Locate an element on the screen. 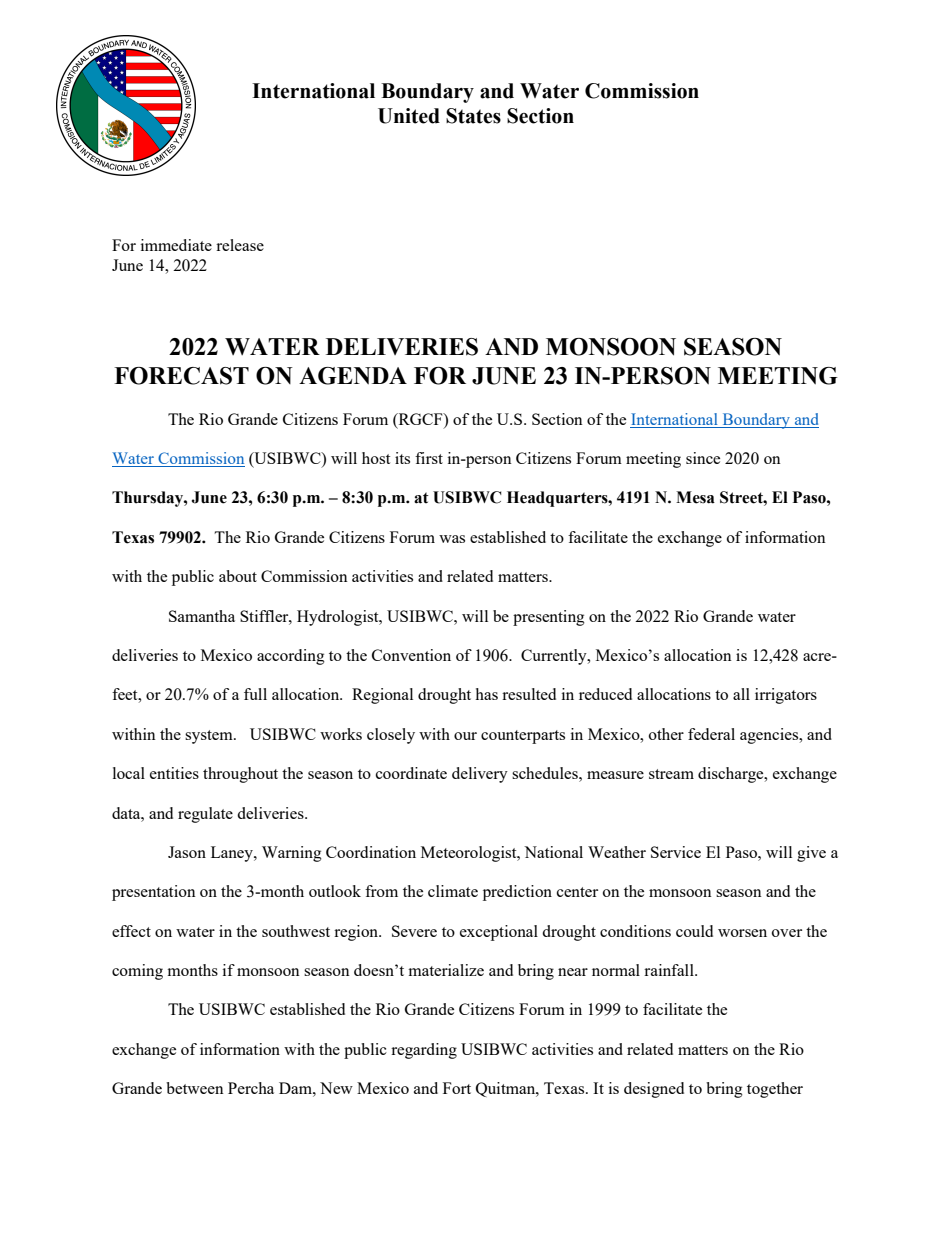  Fort is located at coordinates (457, 1088).
